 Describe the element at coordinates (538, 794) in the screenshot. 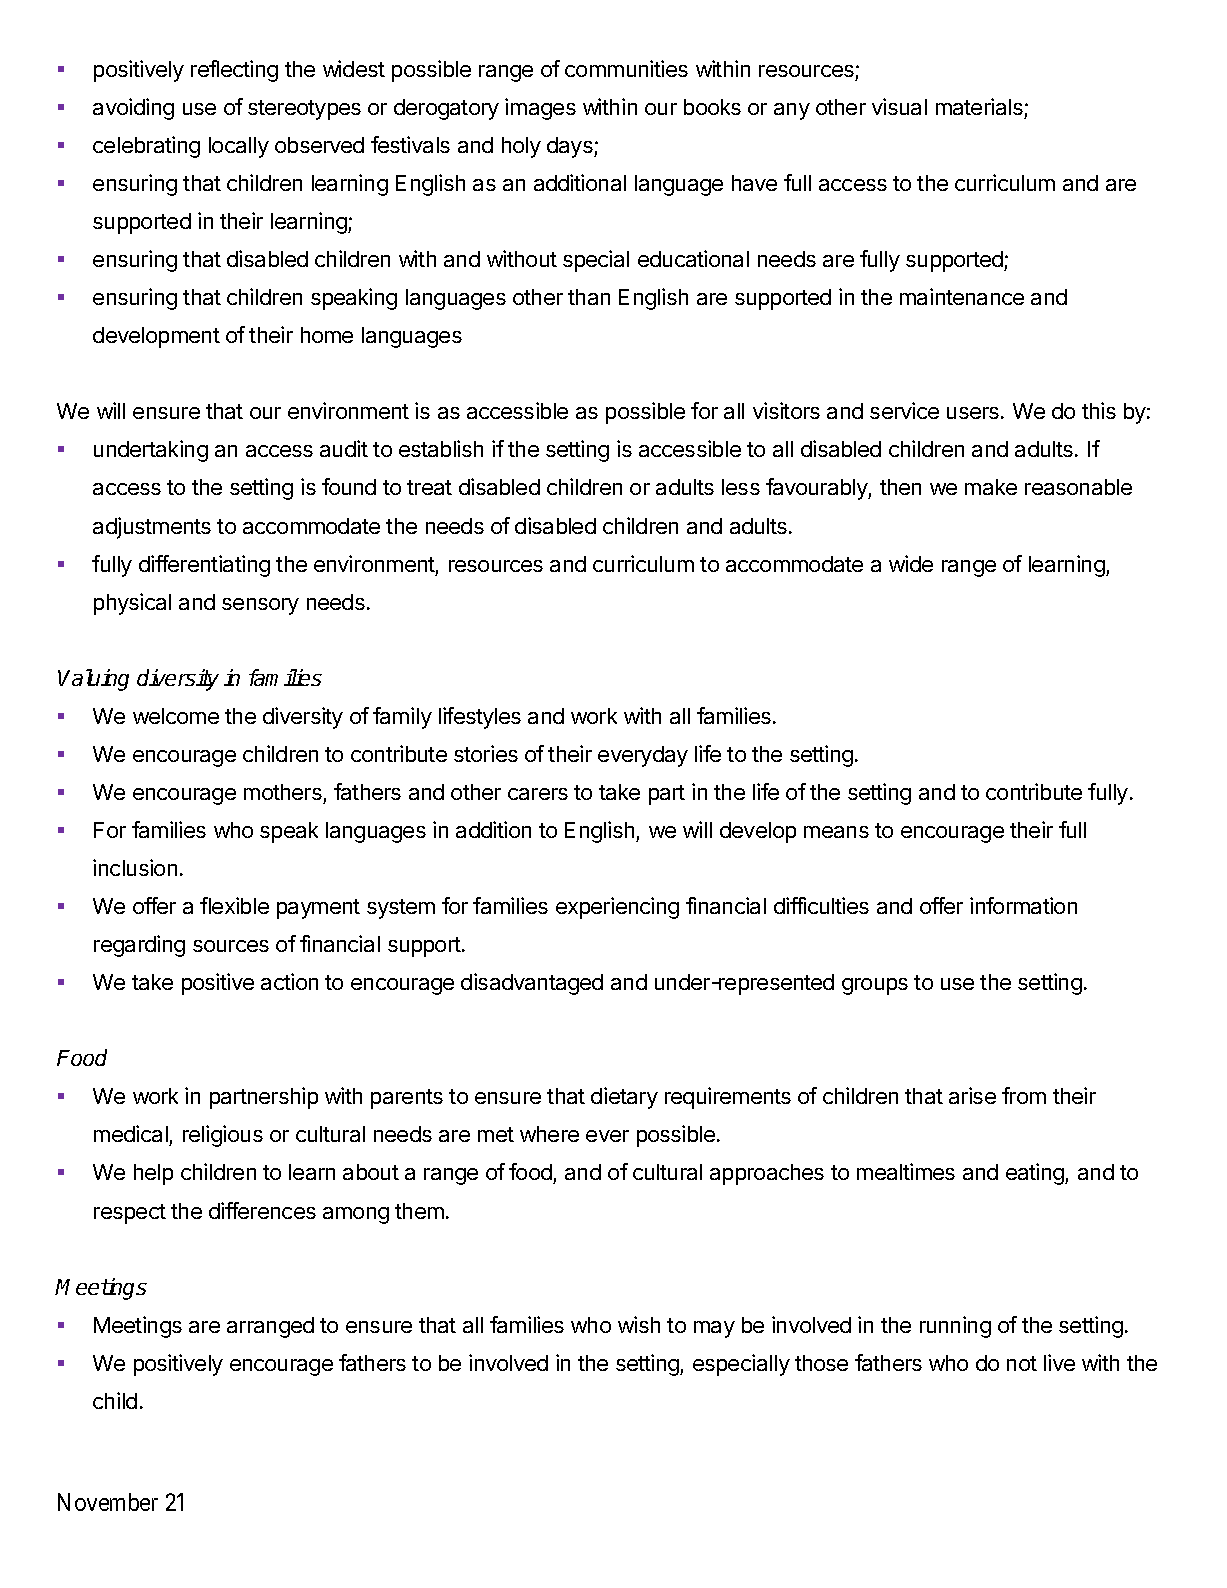

I see `carers` at that location.
